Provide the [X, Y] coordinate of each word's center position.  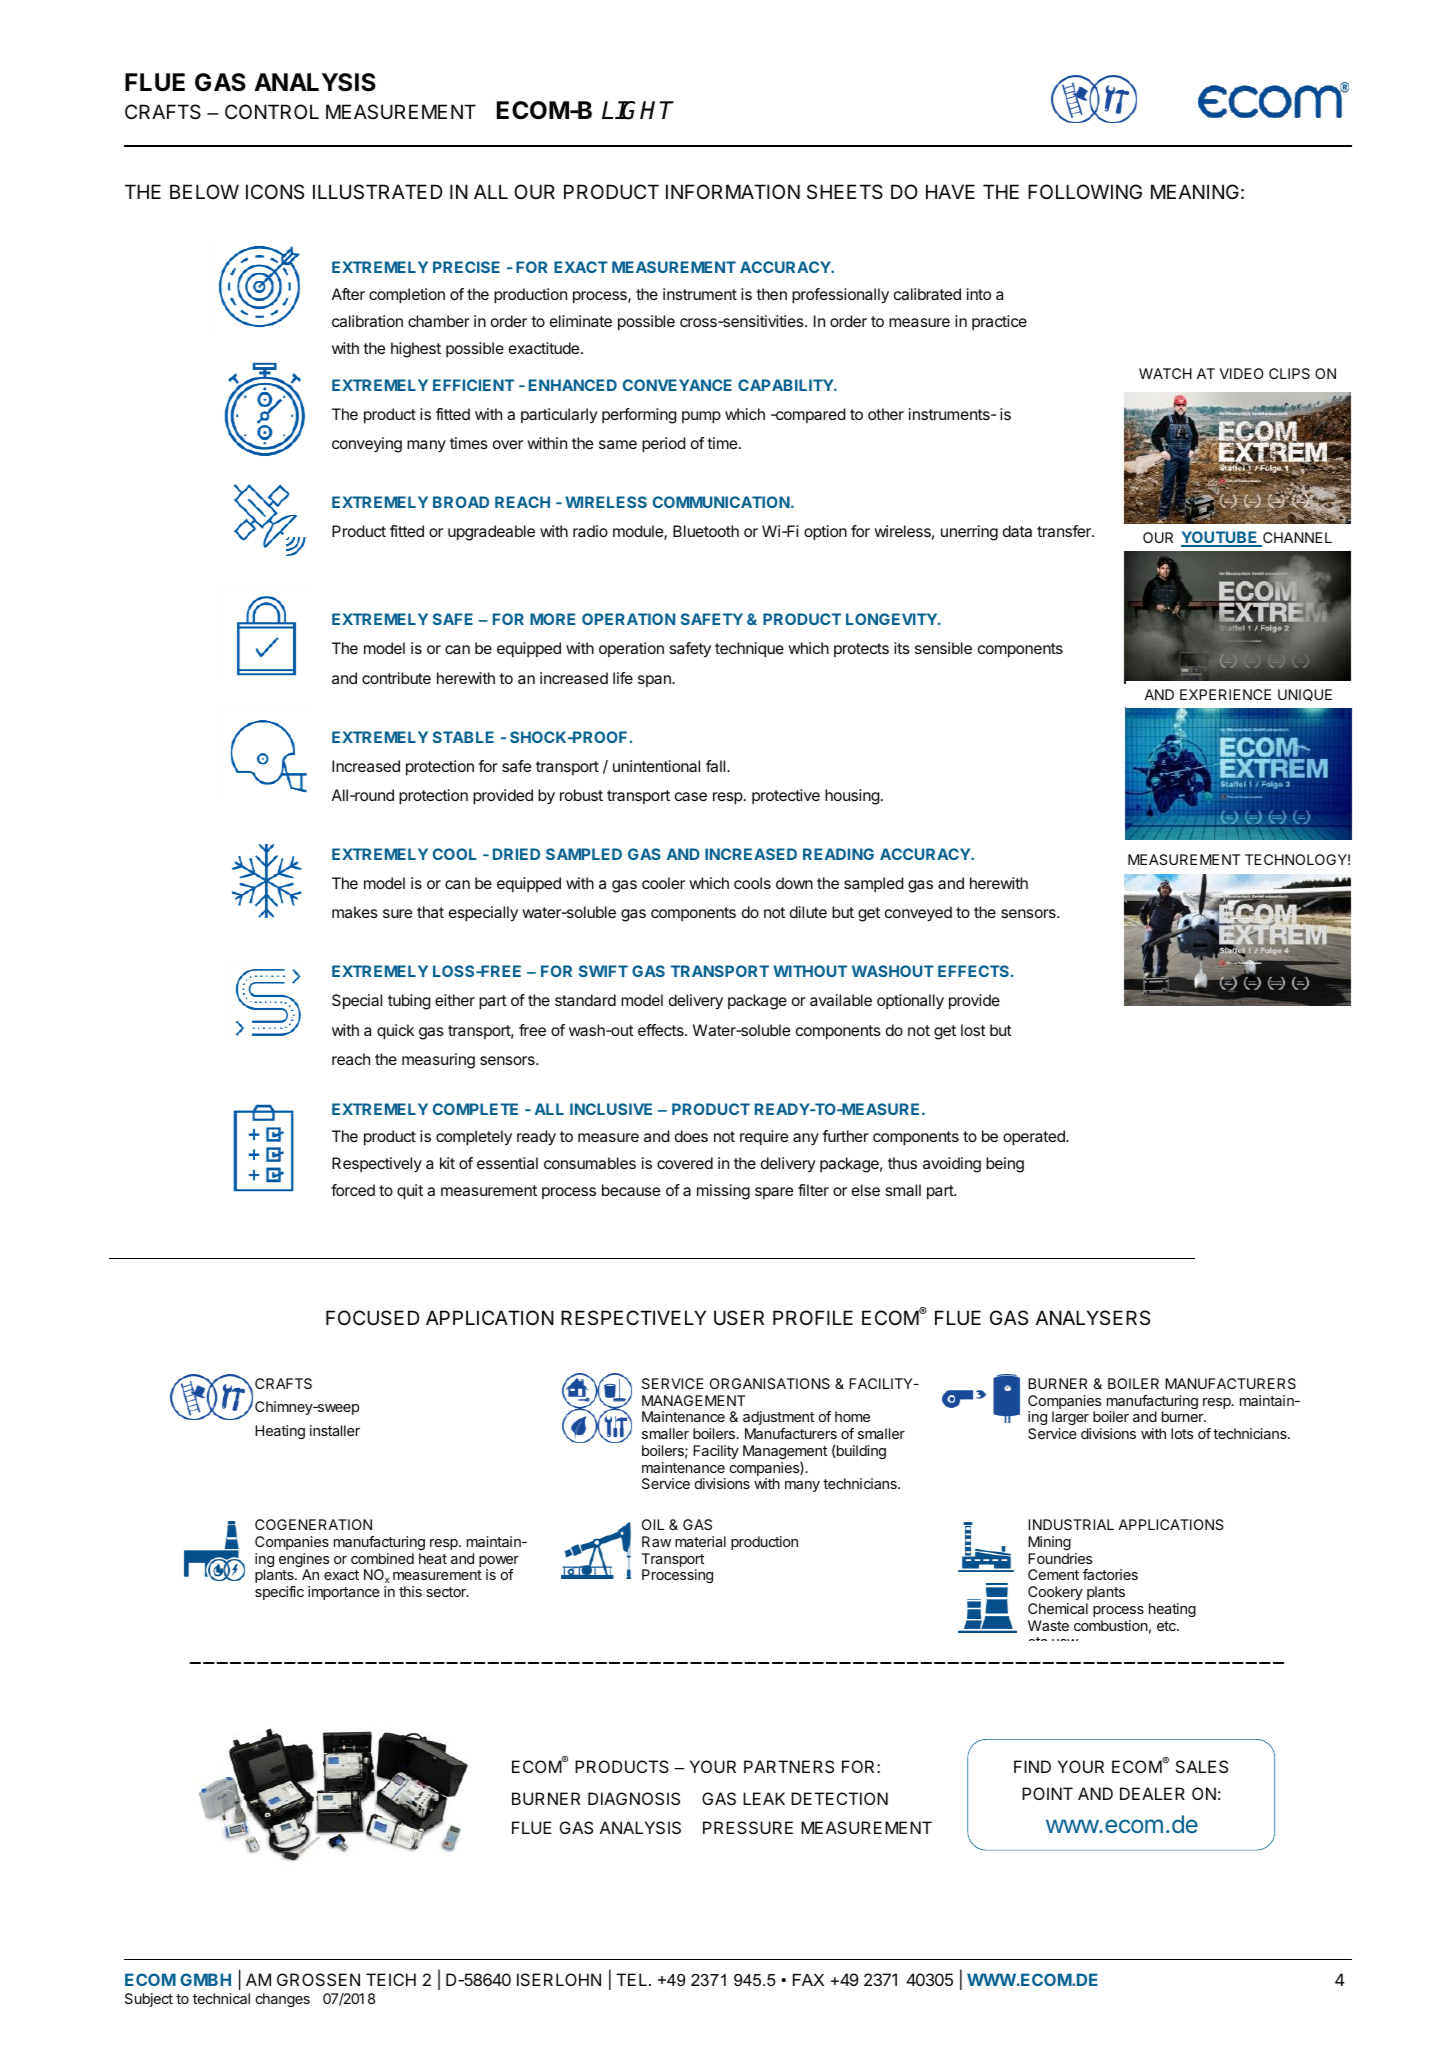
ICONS [275, 191]
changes [283, 2000]
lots [1182, 1433]
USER [739, 1318]
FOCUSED [372, 1318]
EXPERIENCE [1225, 694]
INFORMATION [733, 191]
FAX [808, 1980]
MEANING [1195, 191]
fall [715, 766]
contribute [396, 678]
